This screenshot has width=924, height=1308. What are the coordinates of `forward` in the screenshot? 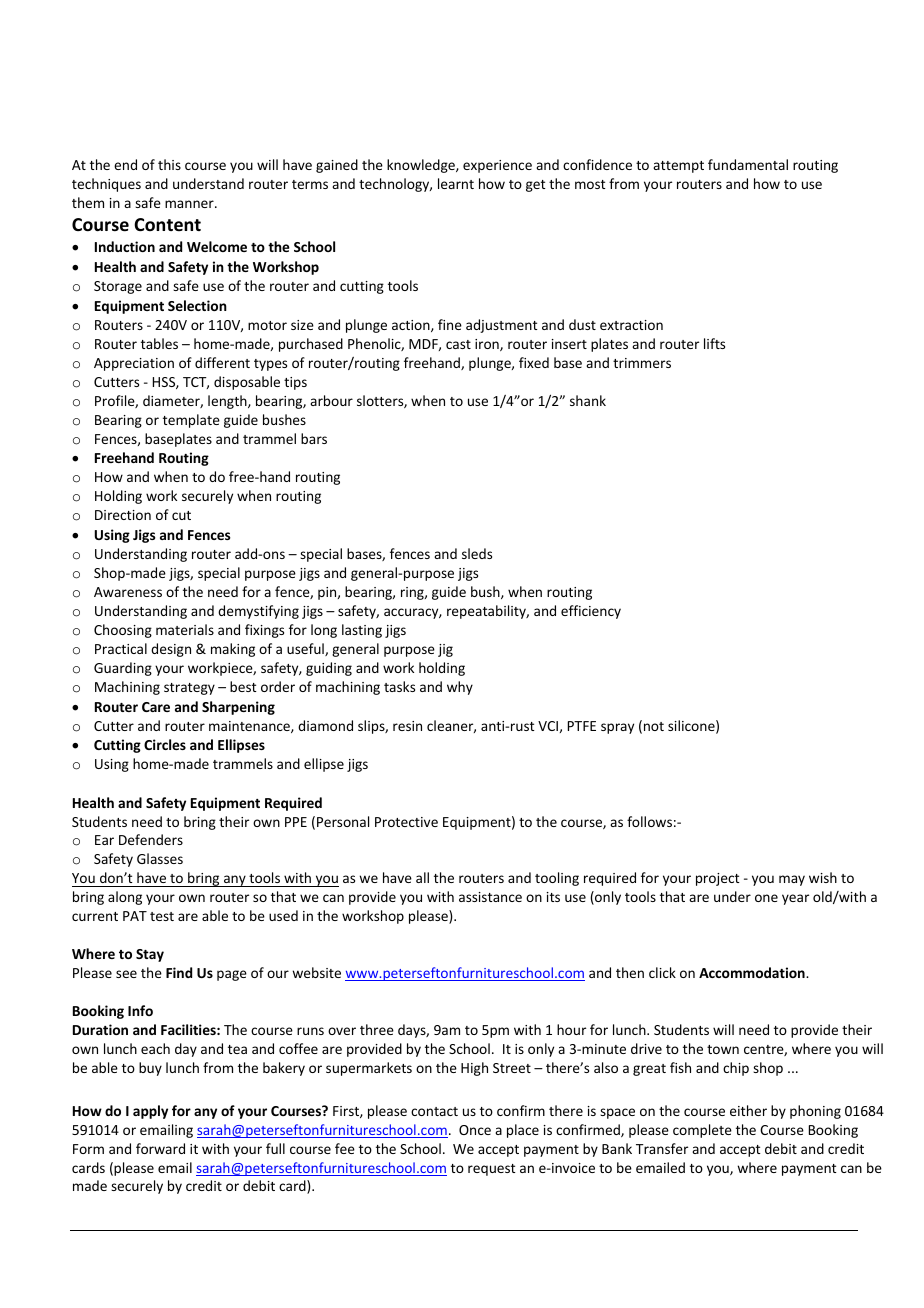 It's located at (160, 1148).
